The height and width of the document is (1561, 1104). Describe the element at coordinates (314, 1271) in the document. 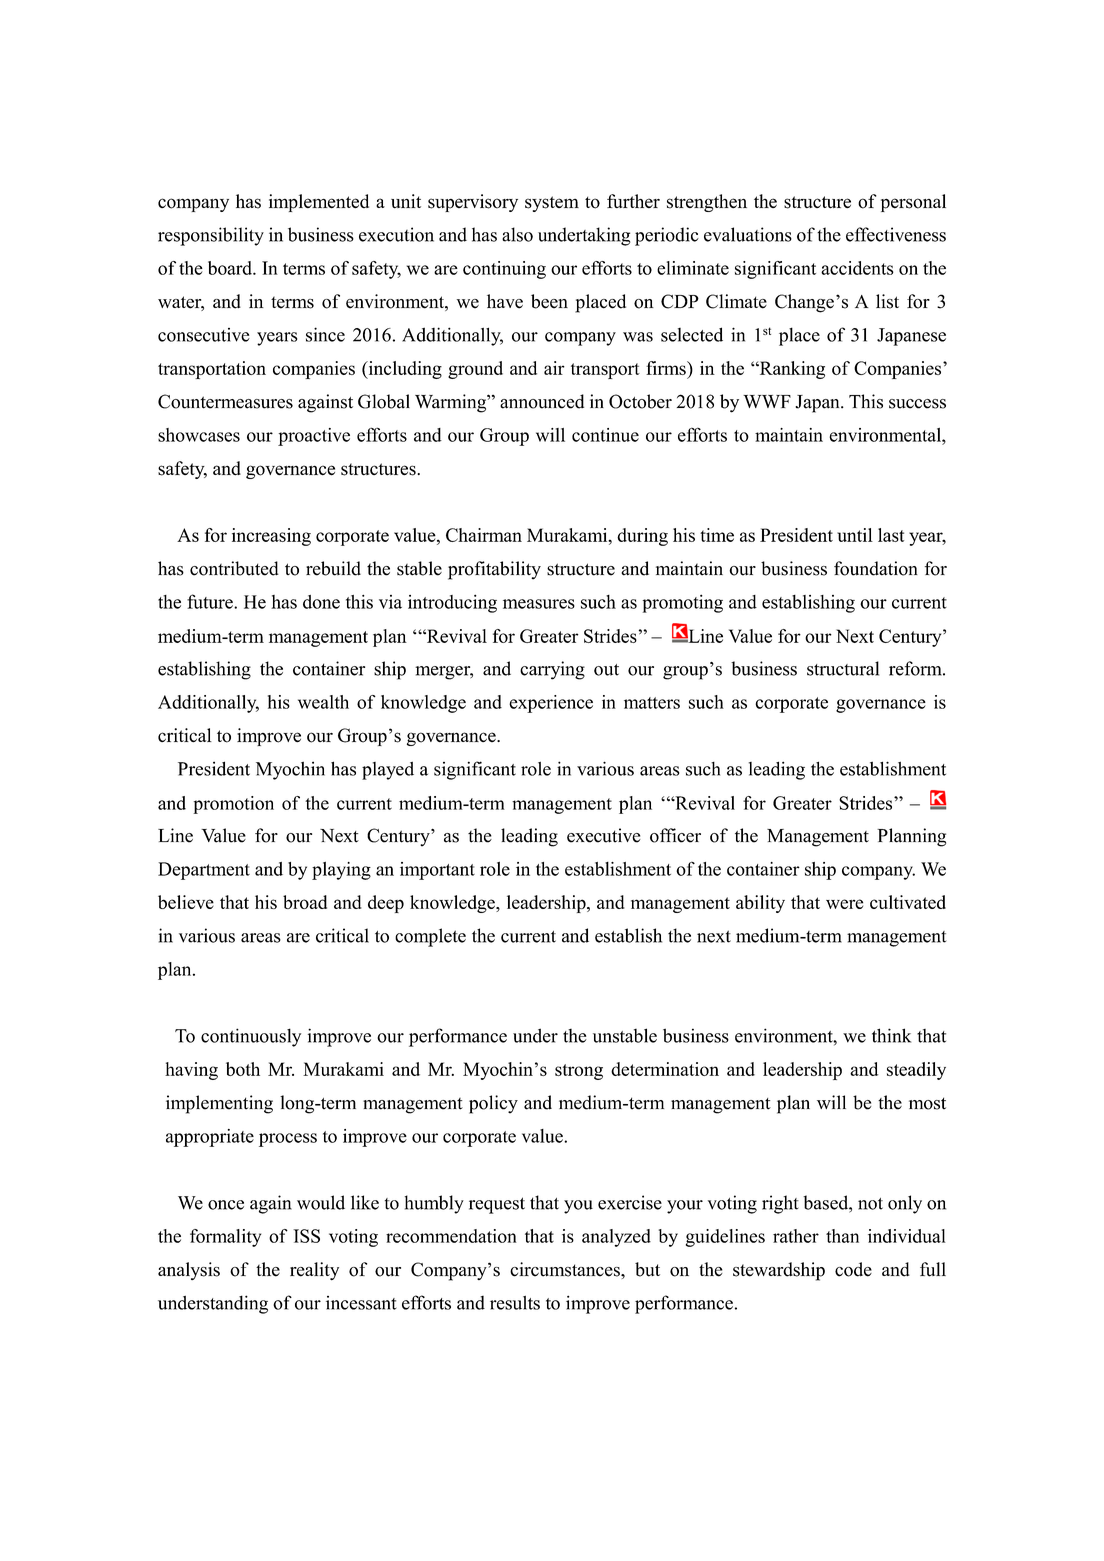

I see `reality` at that location.
